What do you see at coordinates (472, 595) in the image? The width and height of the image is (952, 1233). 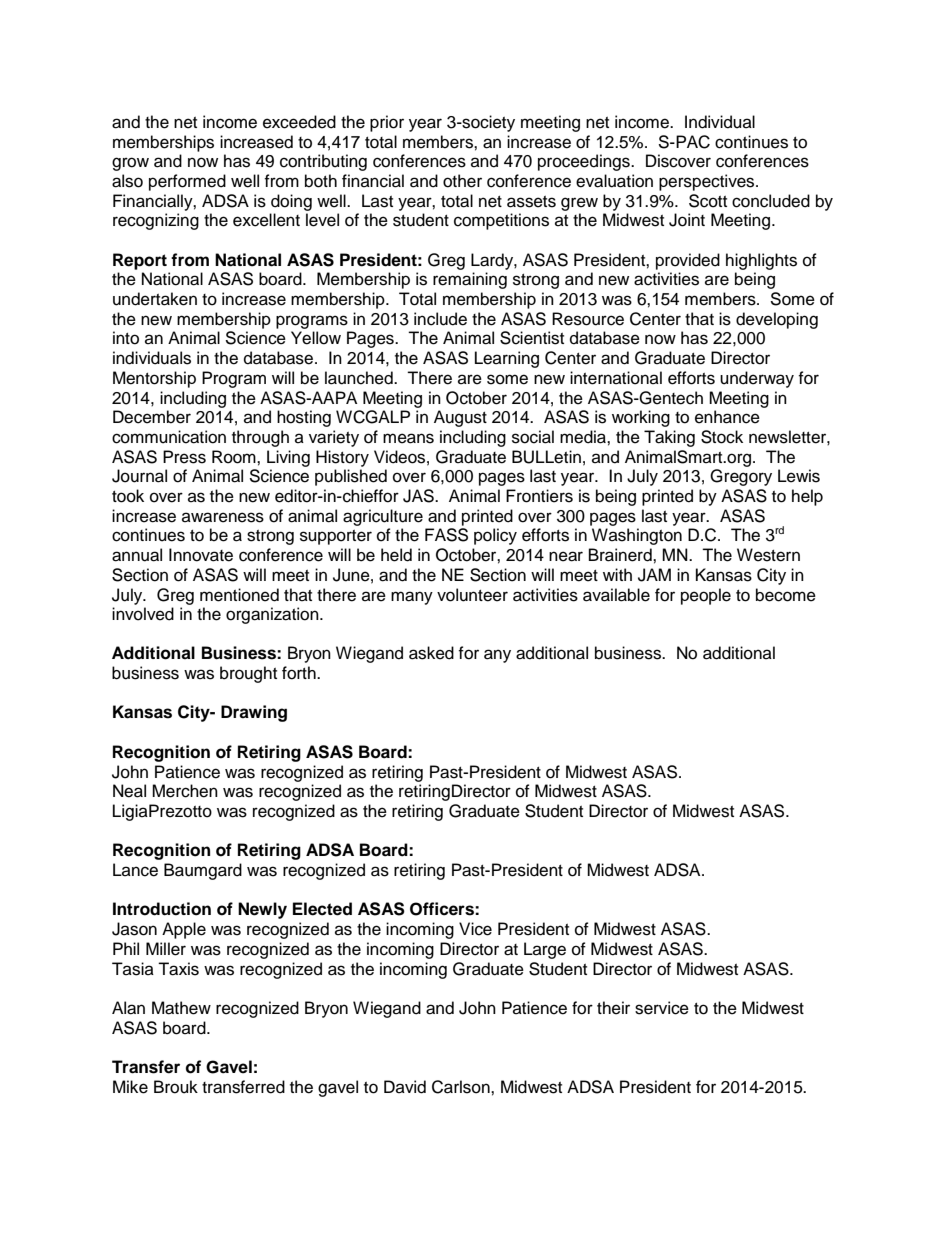 I see `volunteer` at bounding box center [472, 595].
